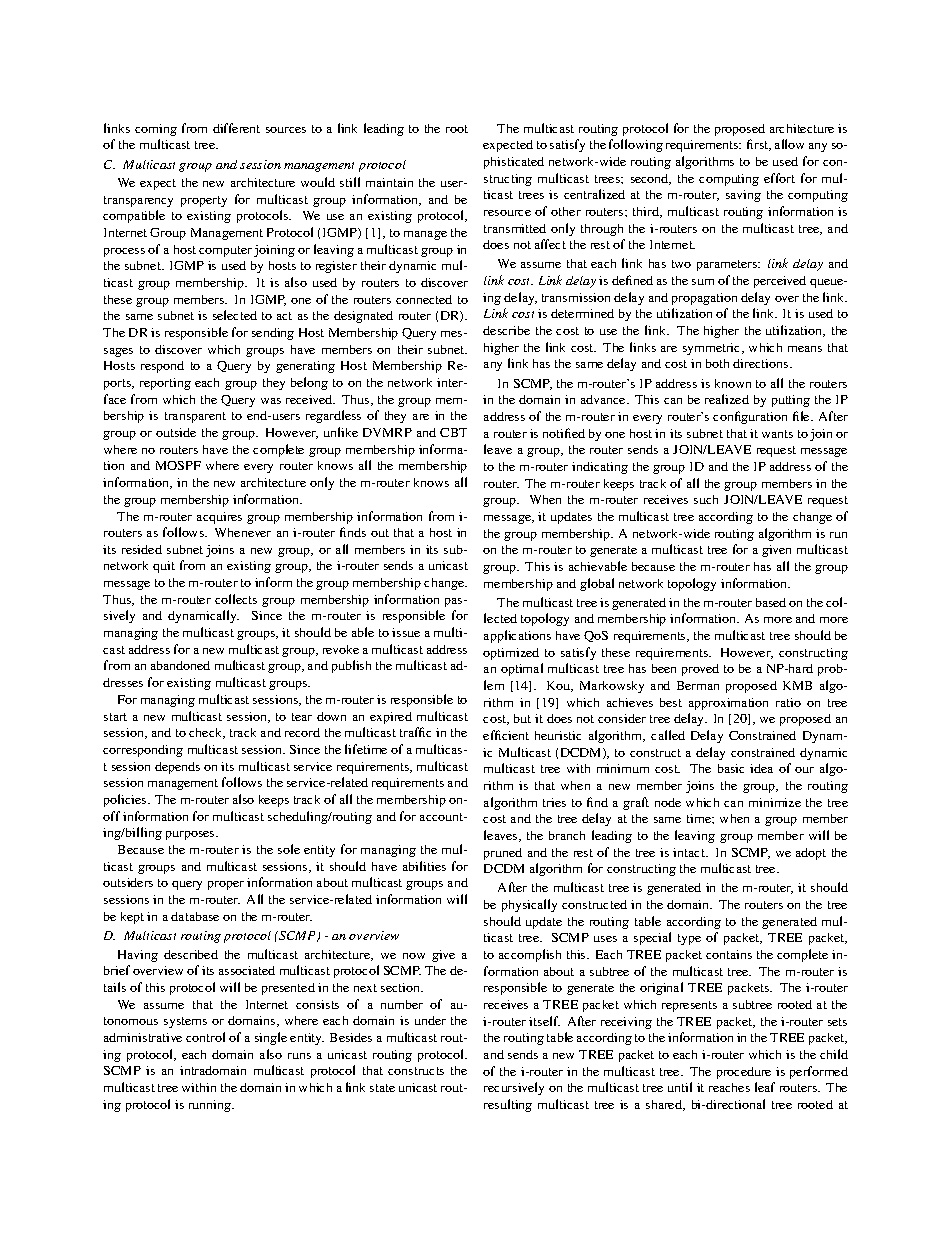 This document has height=1233, width=952. Describe the element at coordinates (759, 145) in the document. I see `first` at that location.
